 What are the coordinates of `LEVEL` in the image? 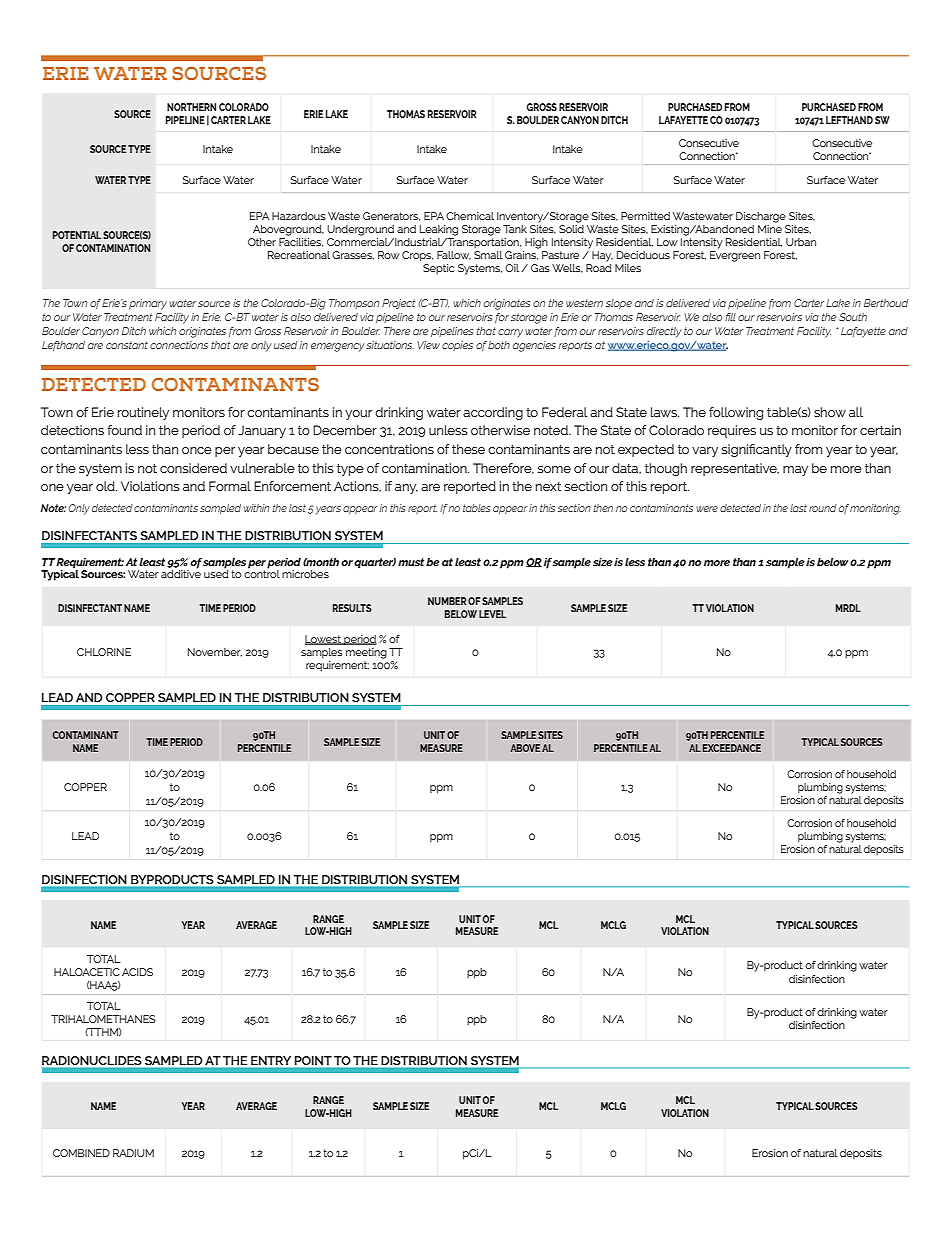 It's located at (492, 614).
